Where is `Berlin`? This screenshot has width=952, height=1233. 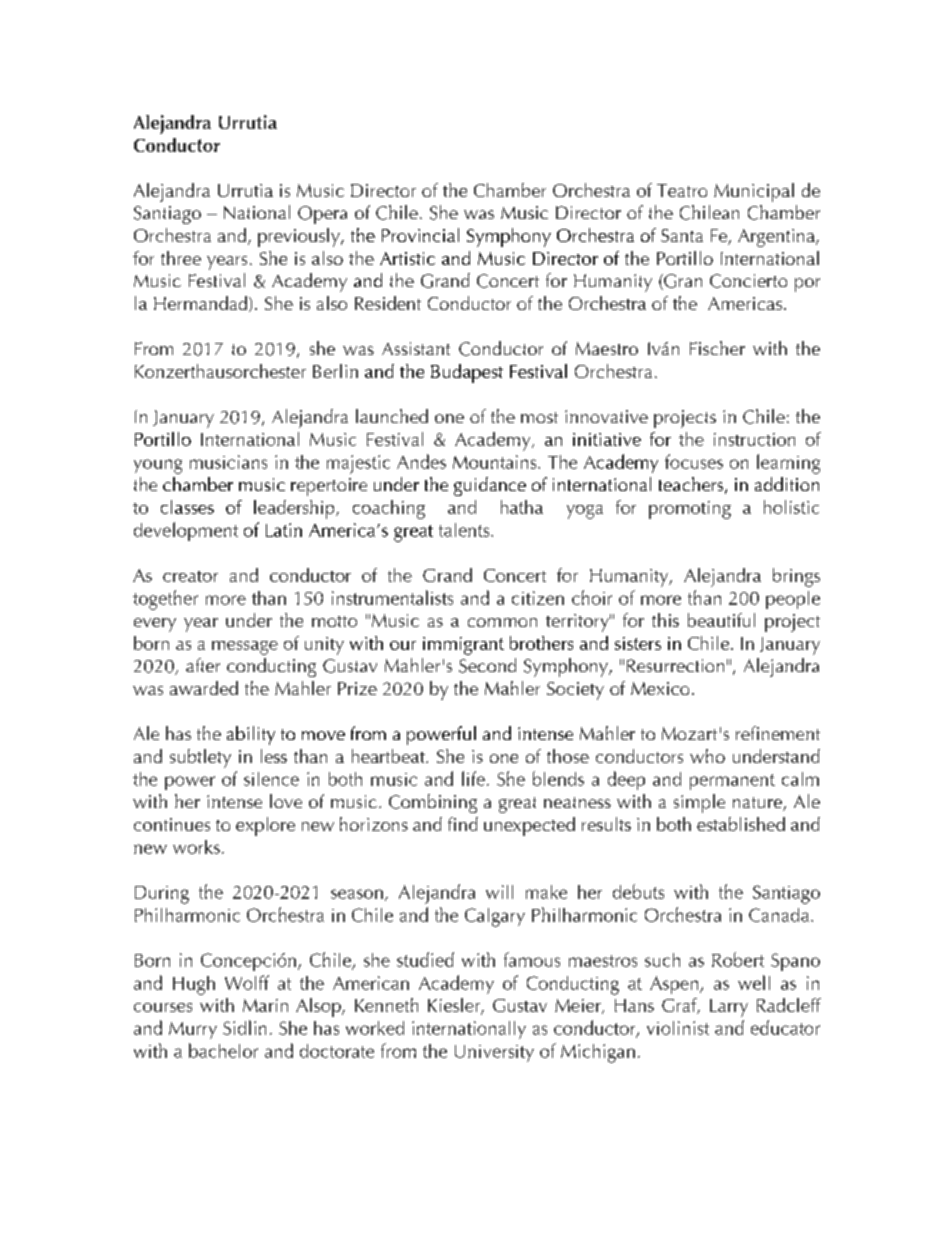 Berlin is located at coordinates (335, 371).
